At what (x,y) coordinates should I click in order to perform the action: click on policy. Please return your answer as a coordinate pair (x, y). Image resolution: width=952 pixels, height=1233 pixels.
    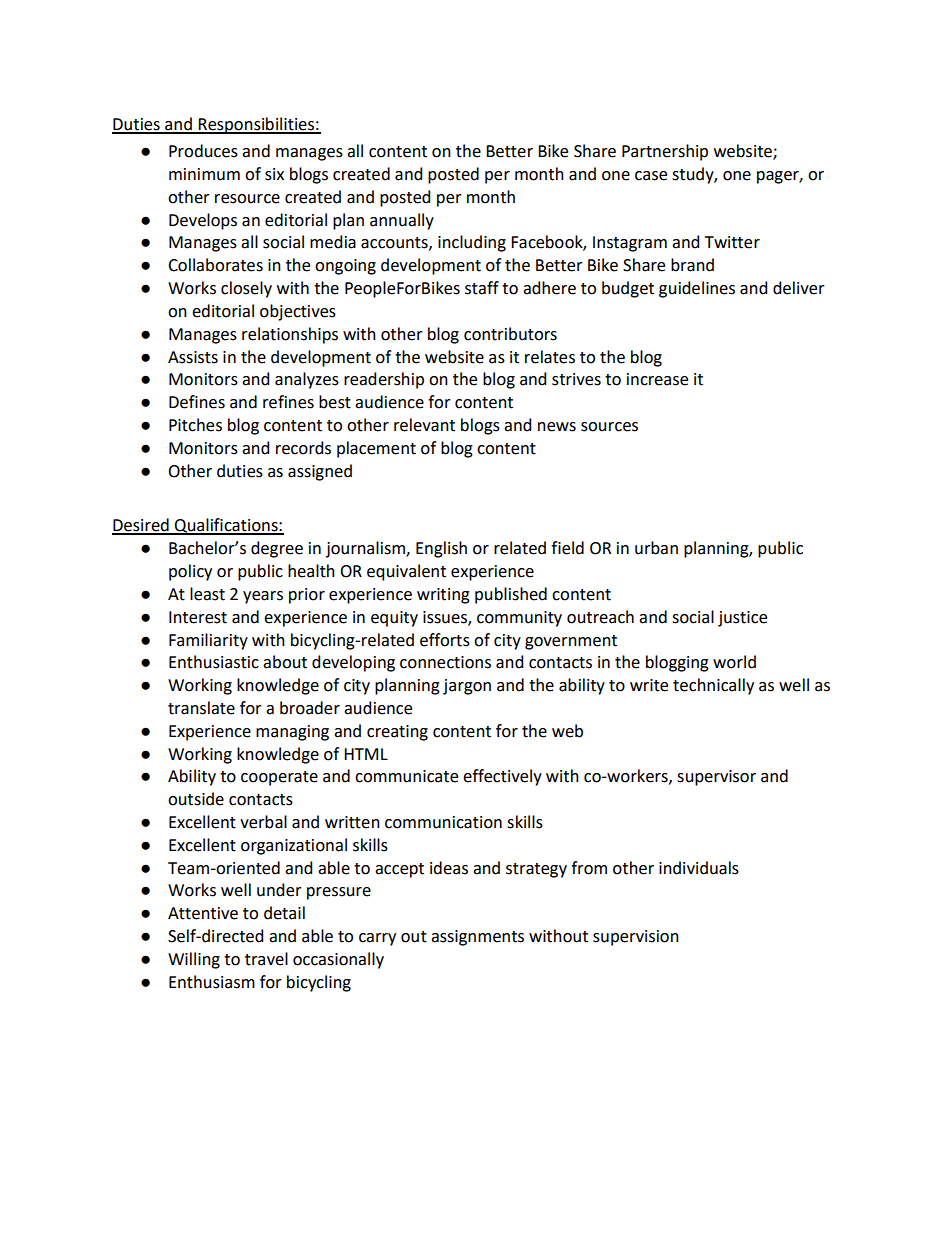
    Looking at the image, I should click on (190, 572).
